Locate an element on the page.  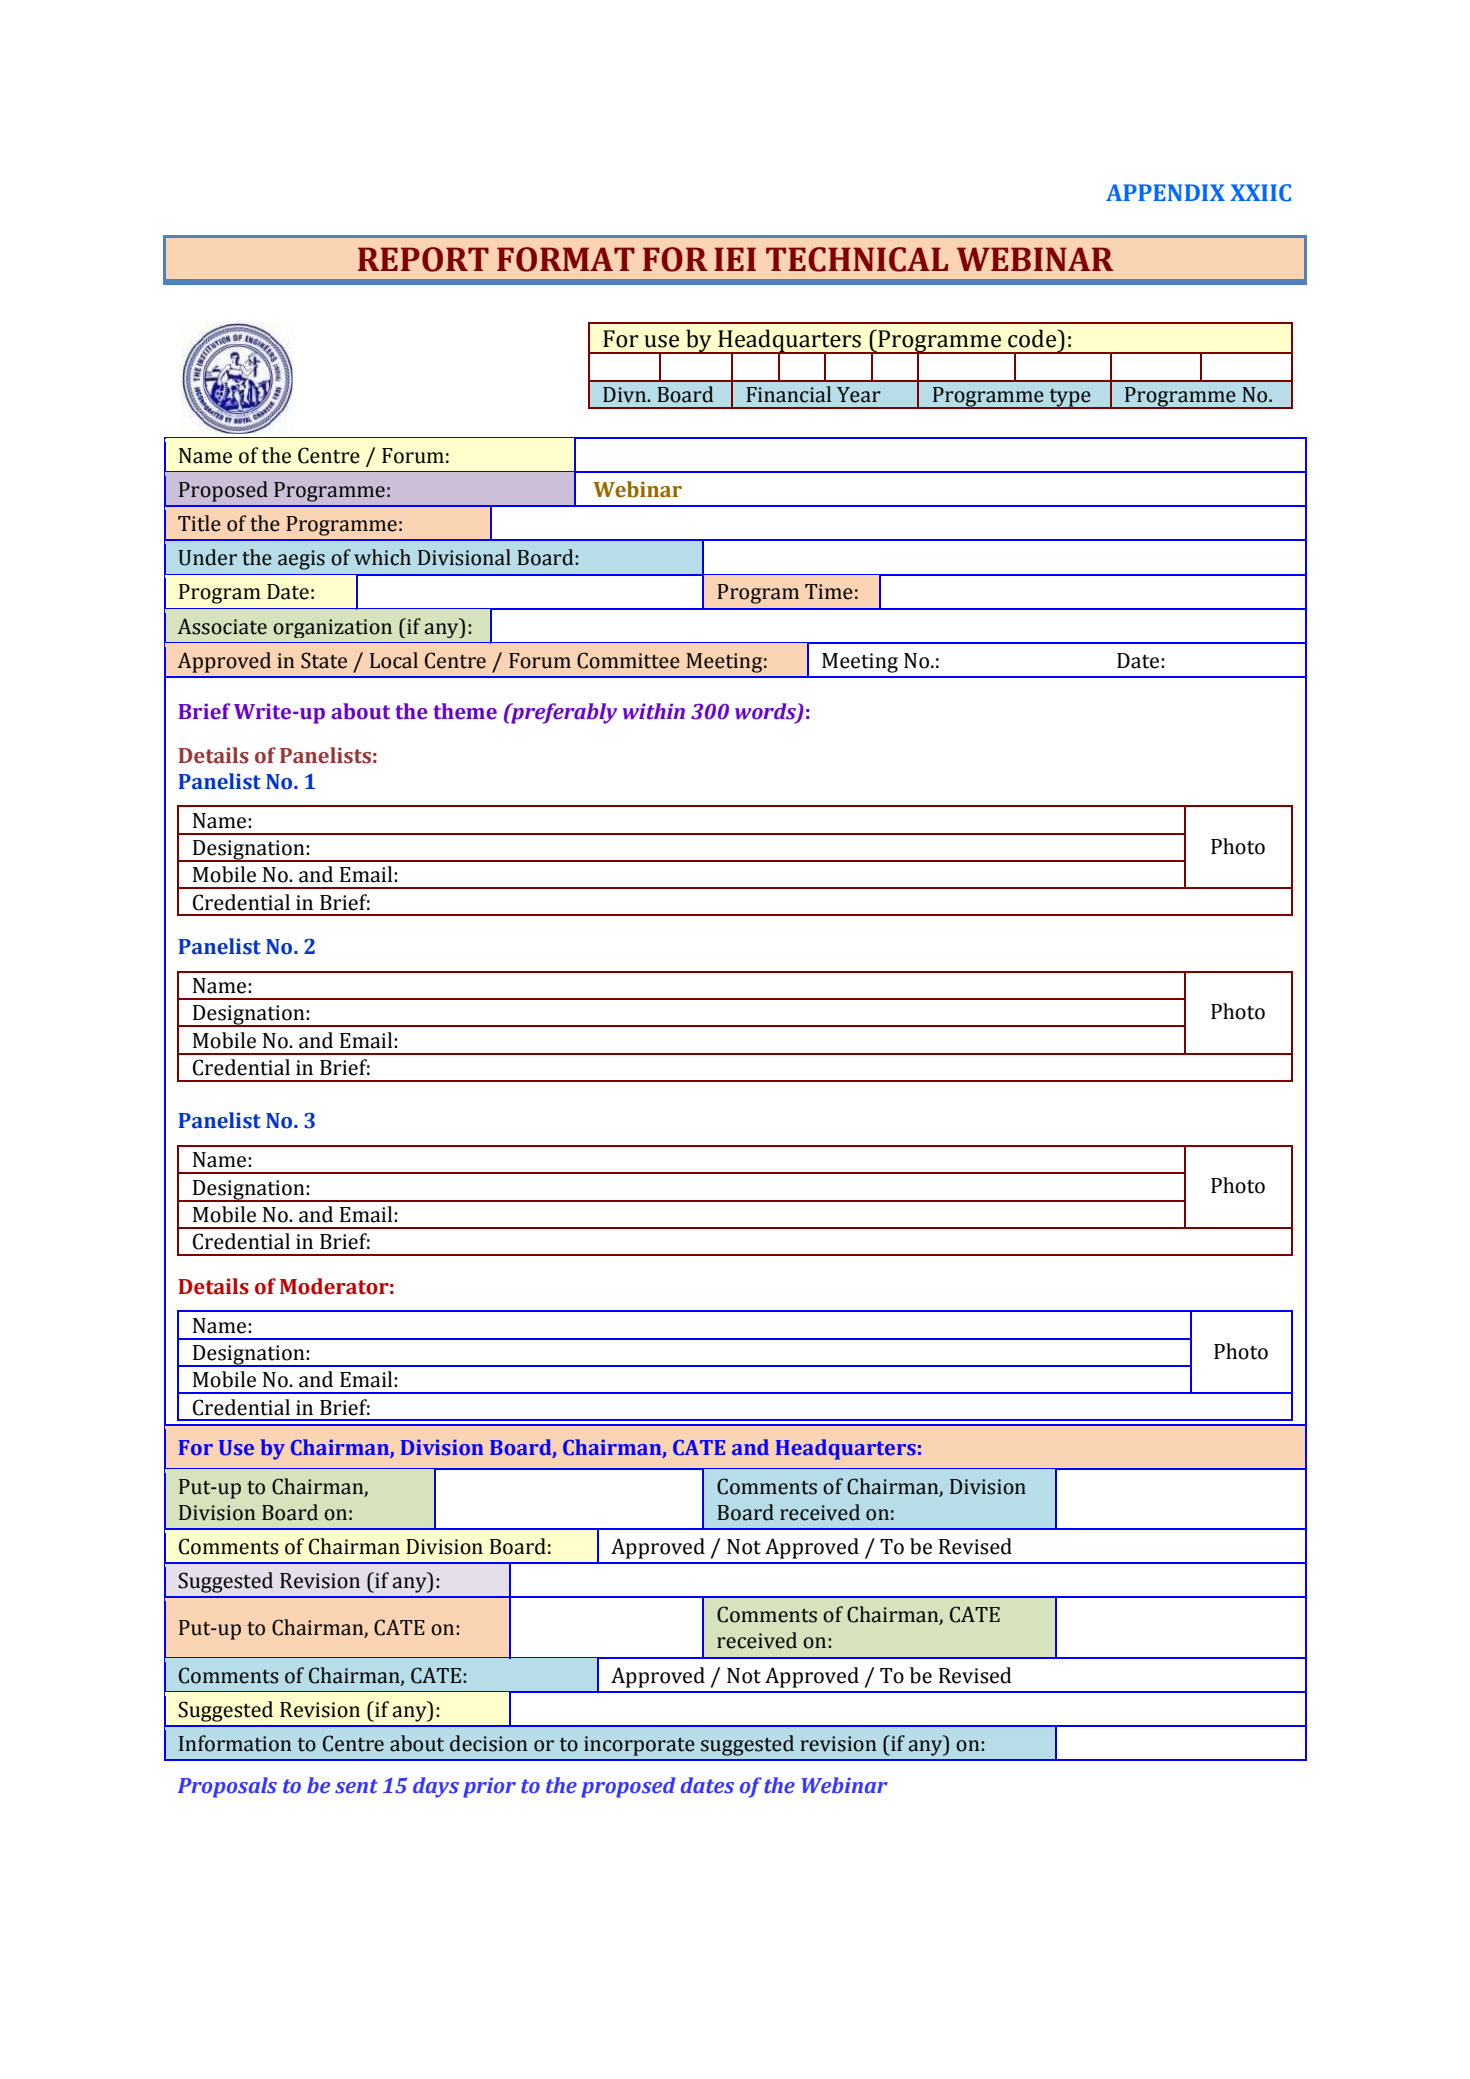
words is located at coordinates (766, 712).
